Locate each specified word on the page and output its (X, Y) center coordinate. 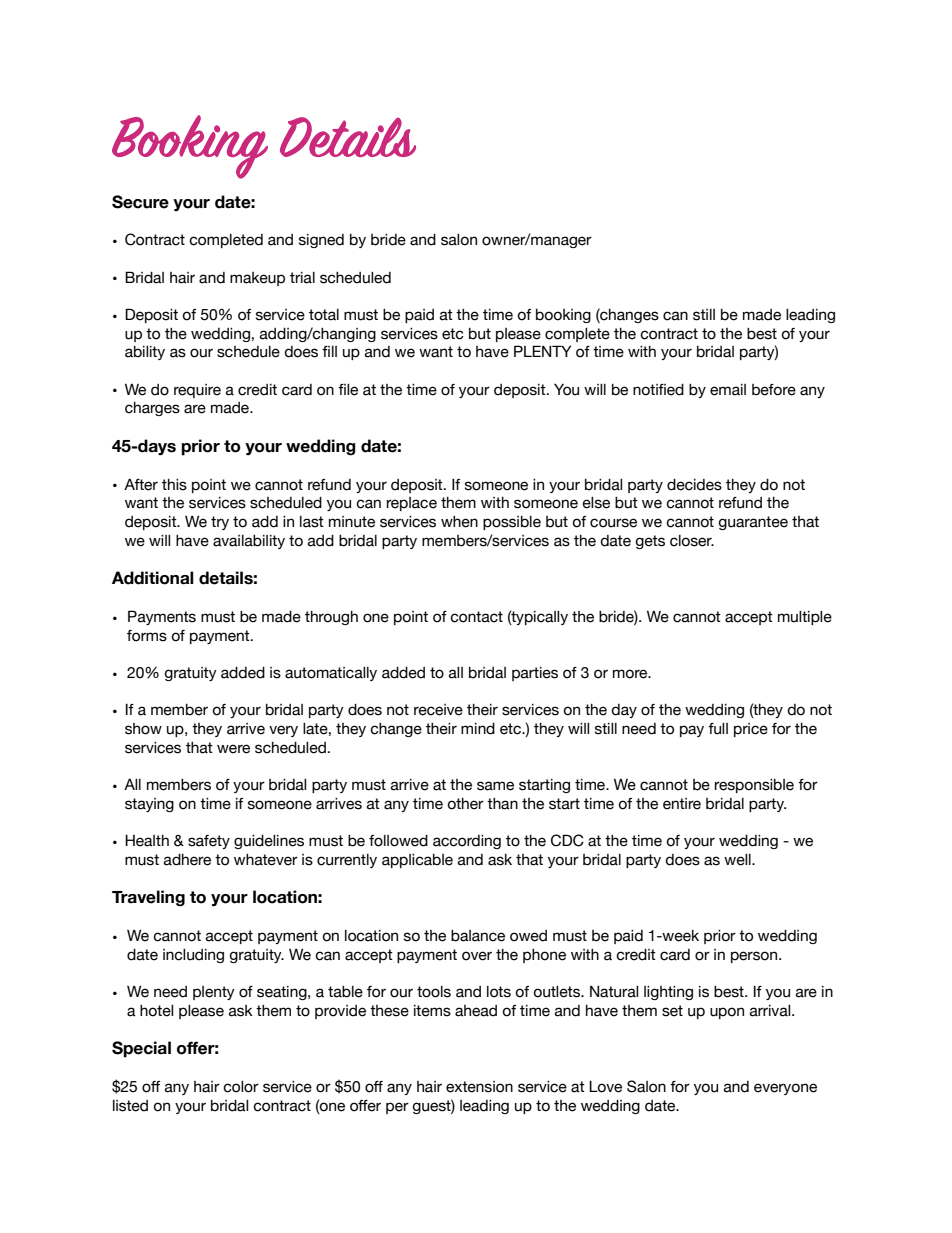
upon (727, 1013)
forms (147, 636)
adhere (187, 860)
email (728, 390)
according (467, 842)
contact (476, 617)
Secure (140, 202)
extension (479, 1087)
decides (694, 485)
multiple (805, 618)
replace (412, 504)
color (241, 1087)
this (174, 485)
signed (321, 241)
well (738, 860)
